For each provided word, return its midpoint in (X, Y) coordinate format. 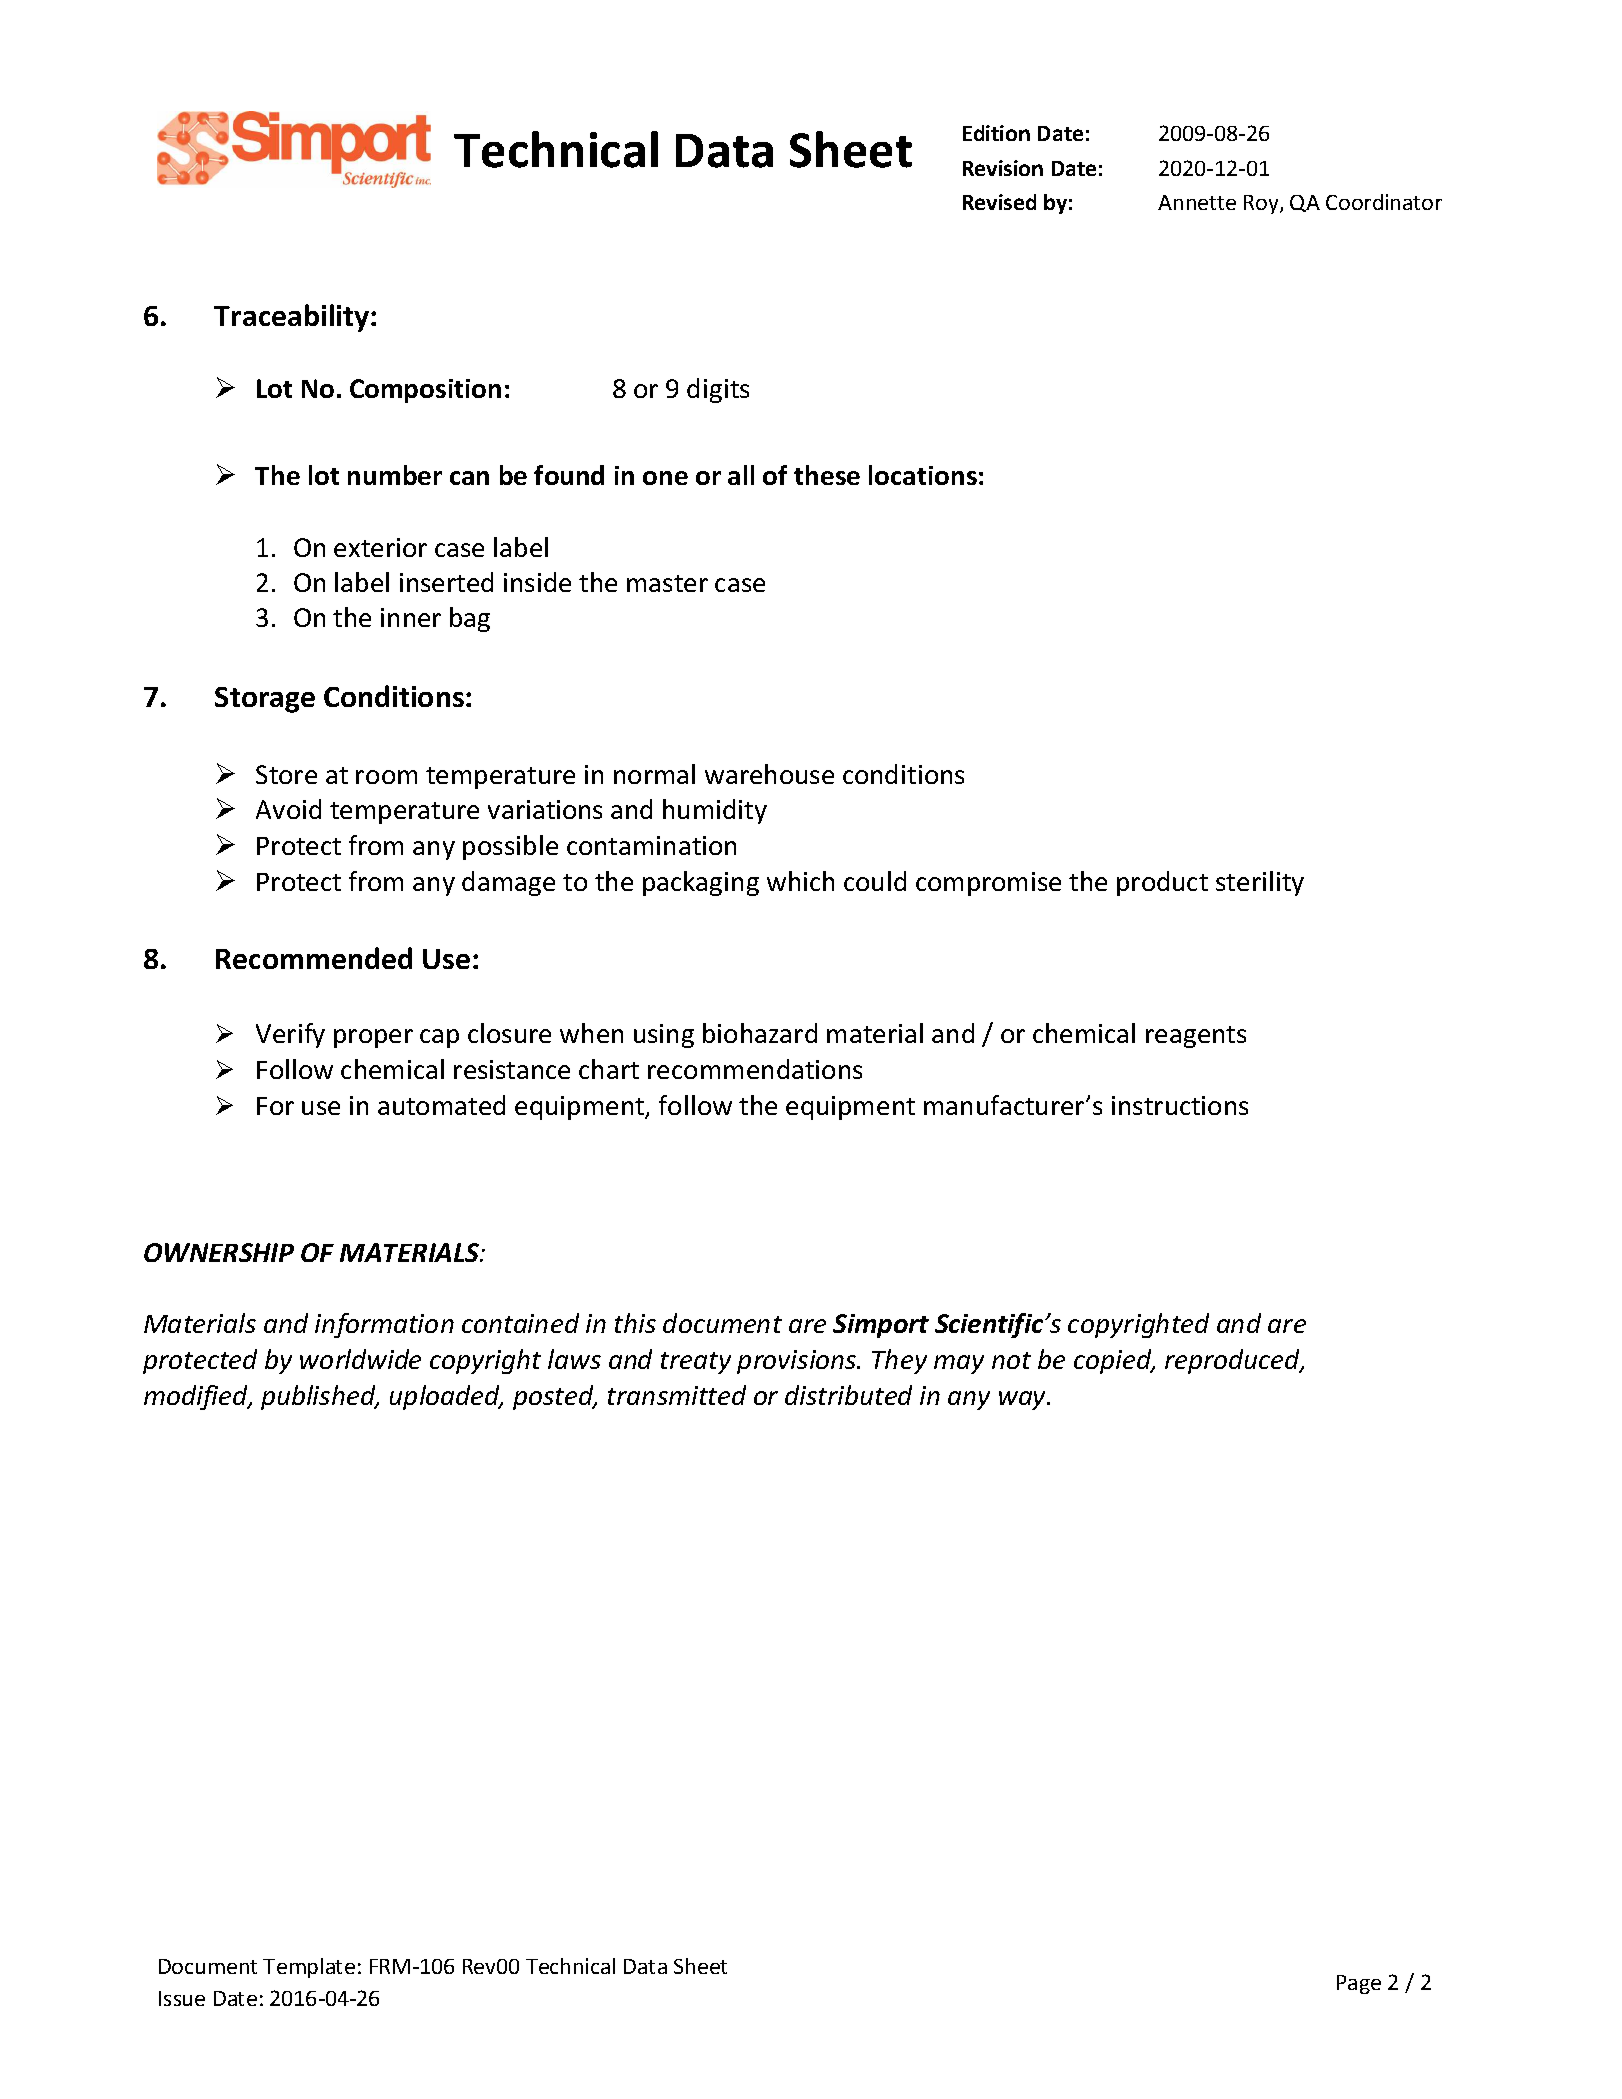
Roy (1262, 204)
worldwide (360, 1359)
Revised (999, 202)
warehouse (769, 774)
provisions (798, 1362)
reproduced (1234, 1361)
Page (1359, 1984)
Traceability (291, 318)
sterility (1260, 883)
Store (286, 774)
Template (309, 1968)
